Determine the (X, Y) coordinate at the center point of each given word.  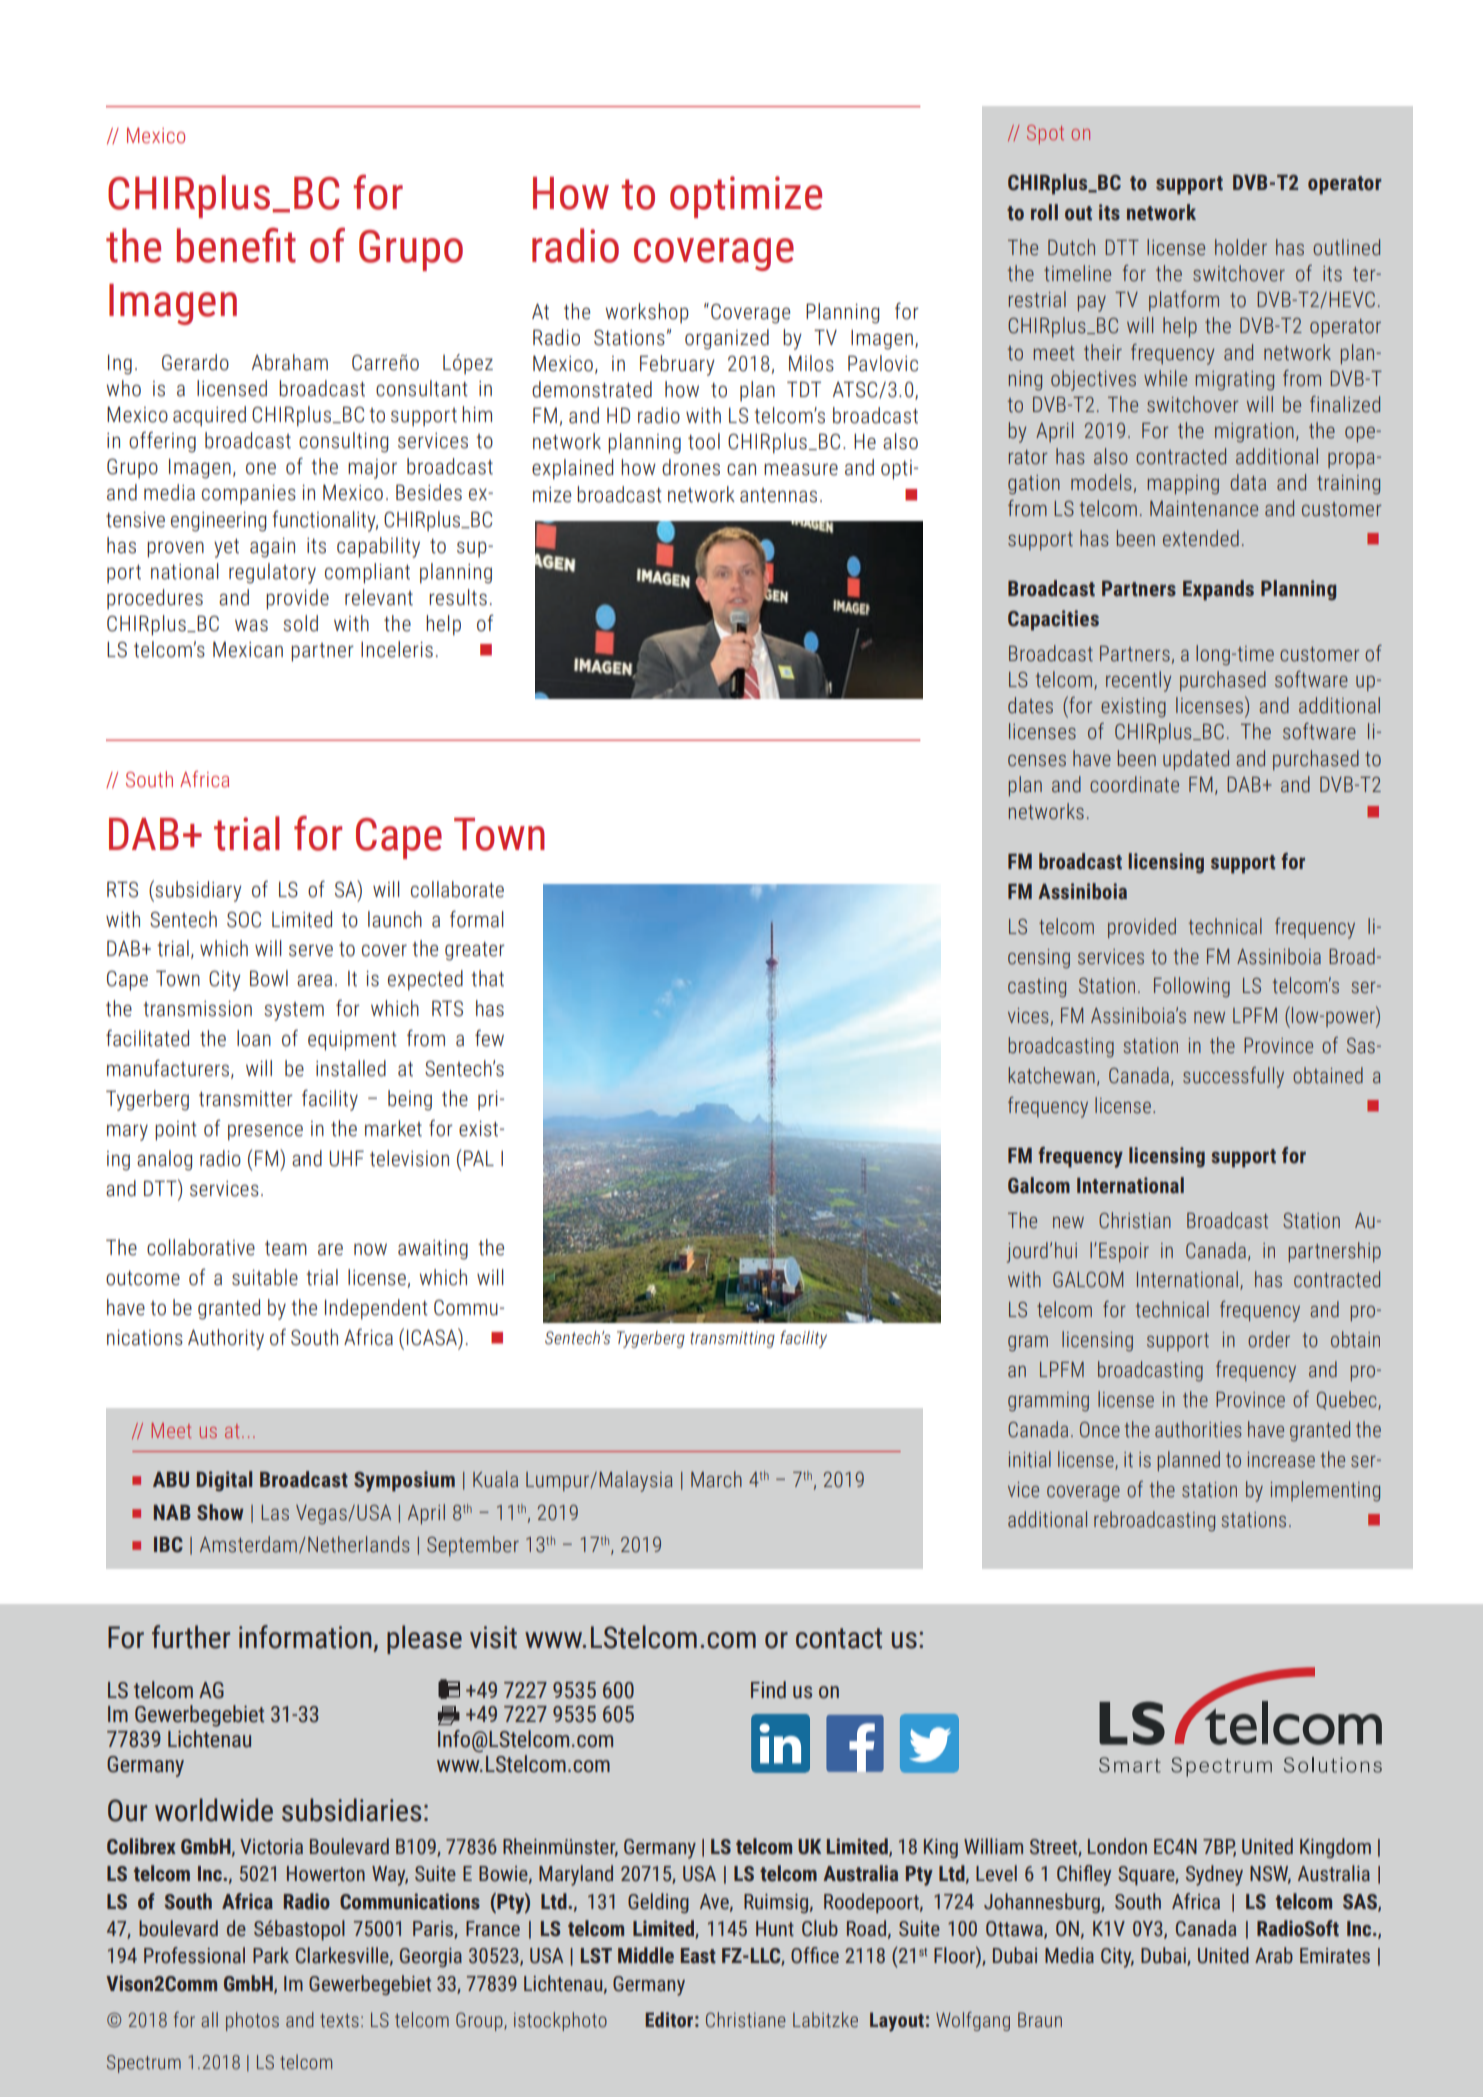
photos (252, 2021)
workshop (647, 313)
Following (1192, 987)
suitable (265, 1277)
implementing (1325, 1491)
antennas (778, 495)
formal (477, 919)
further (191, 1637)
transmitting (732, 1339)
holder (1241, 247)
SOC (244, 919)
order (1269, 1339)
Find (768, 1690)
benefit (236, 245)
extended (1201, 538)
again (272, 548)
